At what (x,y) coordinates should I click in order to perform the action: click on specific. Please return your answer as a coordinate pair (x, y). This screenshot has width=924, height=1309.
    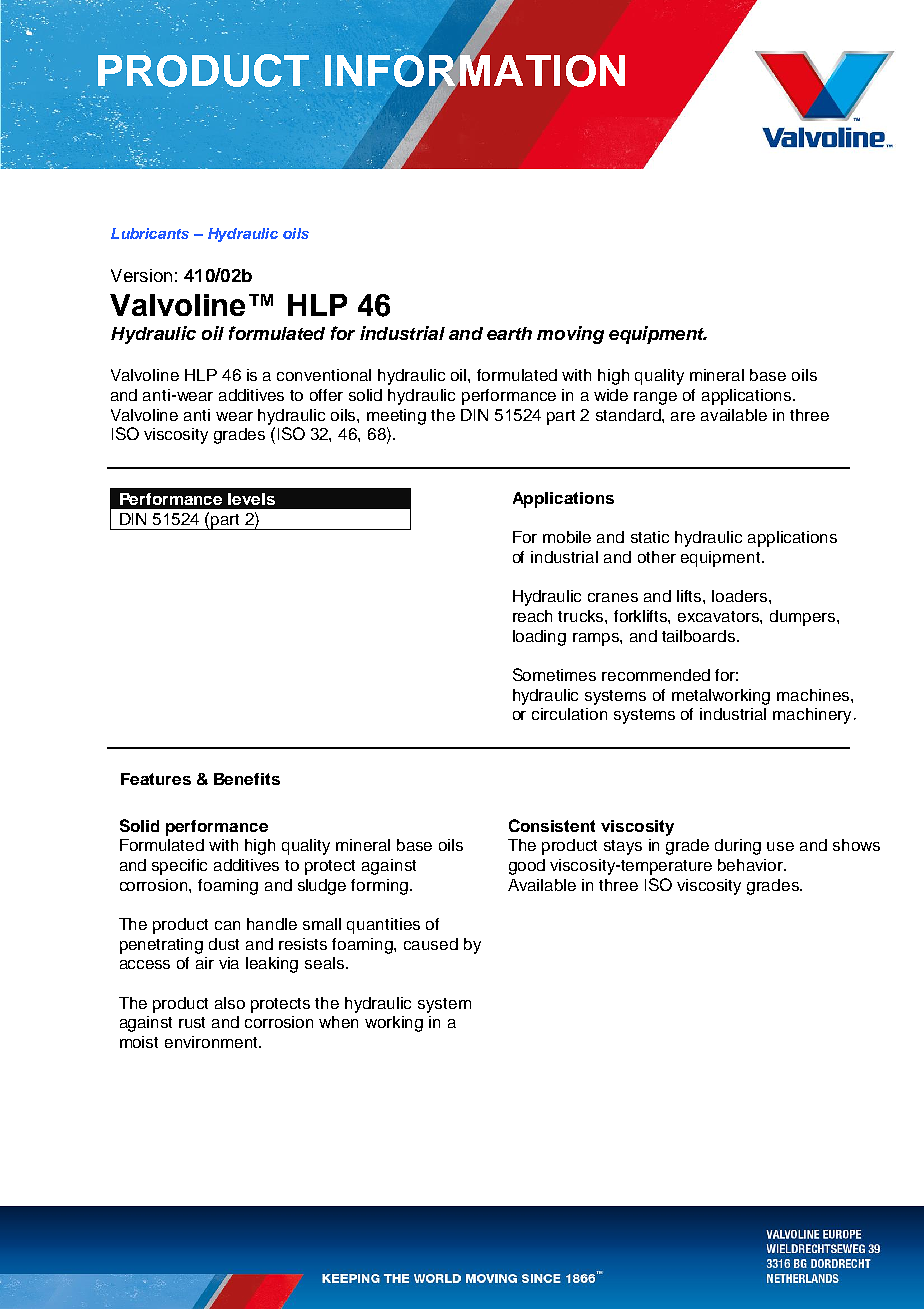
    Looking at the image, I should click on (179, 867).
